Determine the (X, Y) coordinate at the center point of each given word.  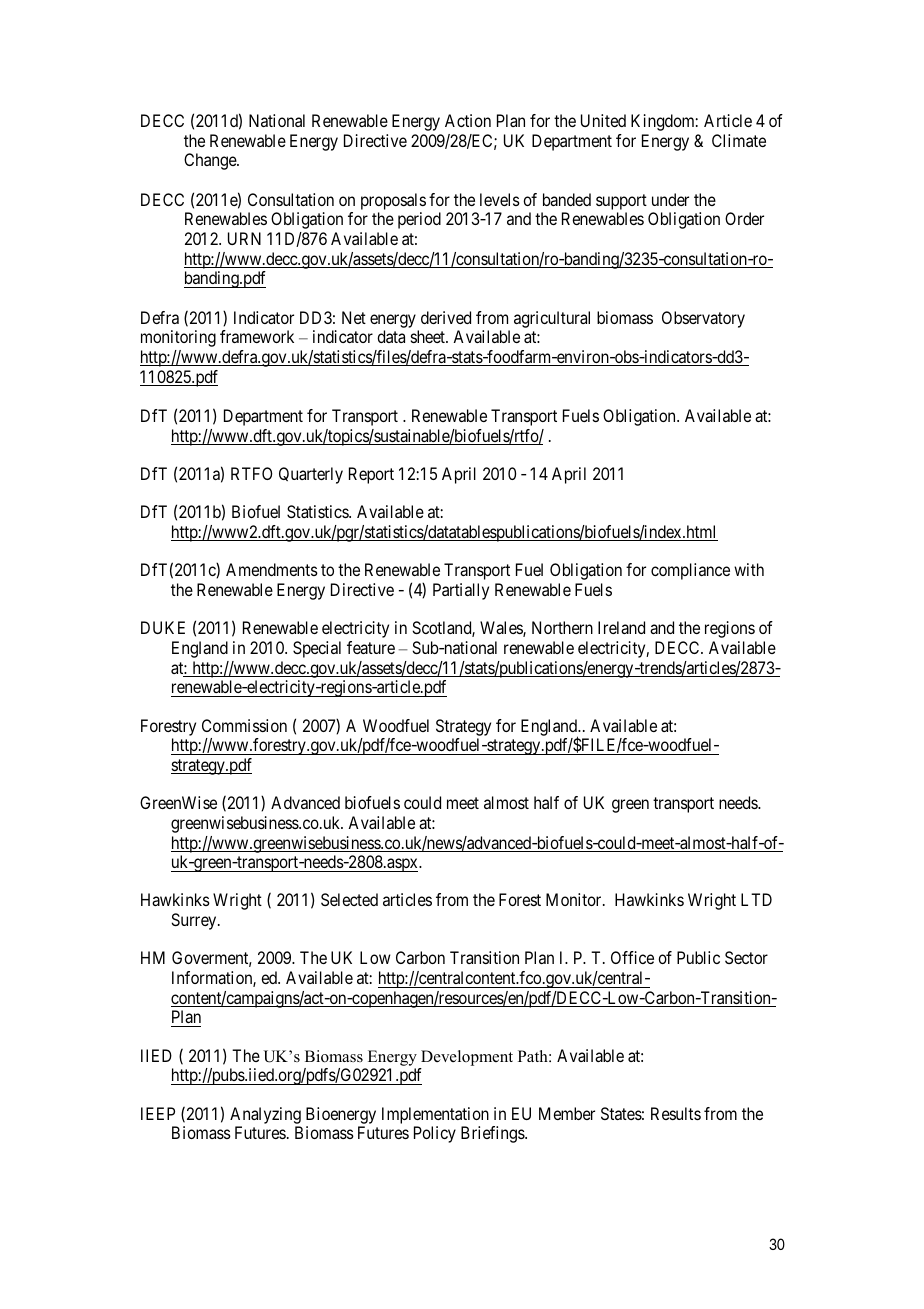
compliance (690, 571)
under (670, 199)
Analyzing (265, 1117)
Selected (349, 899)
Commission (244, 725)
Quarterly (311, 475)
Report (371, 475)
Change (211, 161)
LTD (756, 899)
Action (468, 120)
